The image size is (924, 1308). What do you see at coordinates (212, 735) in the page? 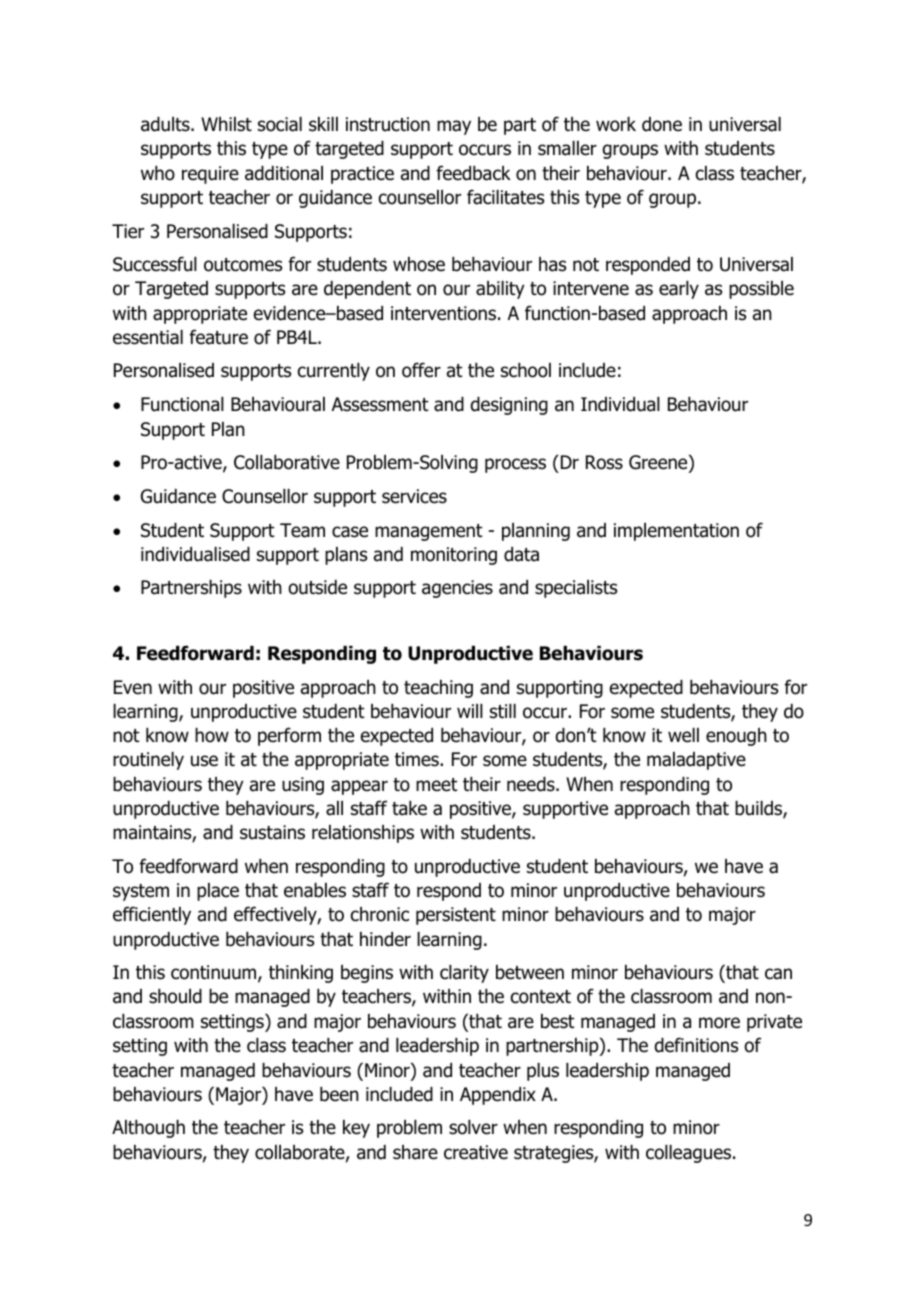
I see `how` at bounding box center [212, 735].
